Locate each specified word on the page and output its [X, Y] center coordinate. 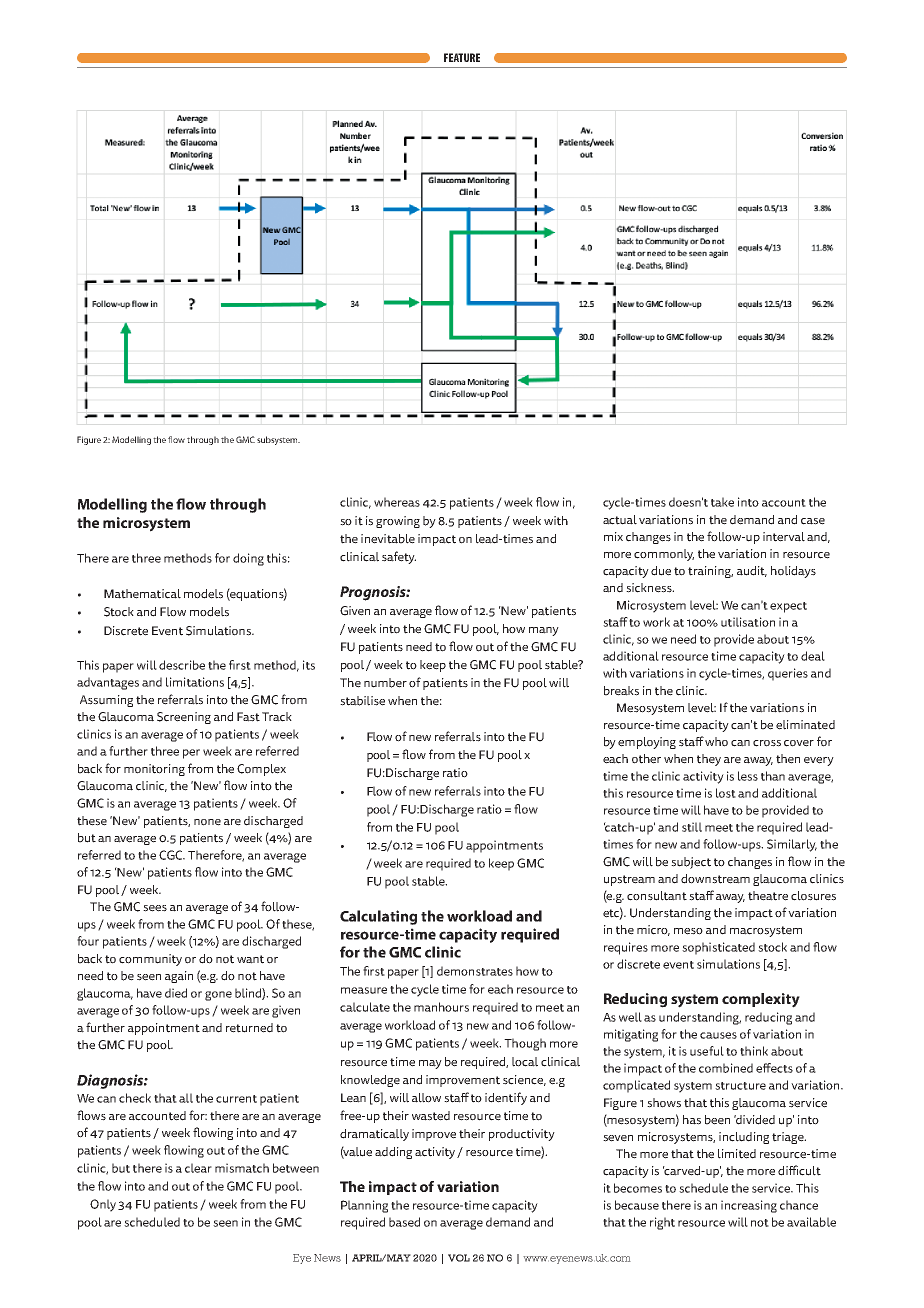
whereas [397, 502]
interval [784, 537]
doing [248, 559]
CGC [172, 855]
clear [198, 1168]
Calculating [378, 917]
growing [398, 522]
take [722, 502]
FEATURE [462, 57]
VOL [459, 1258]
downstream [715, 879]
